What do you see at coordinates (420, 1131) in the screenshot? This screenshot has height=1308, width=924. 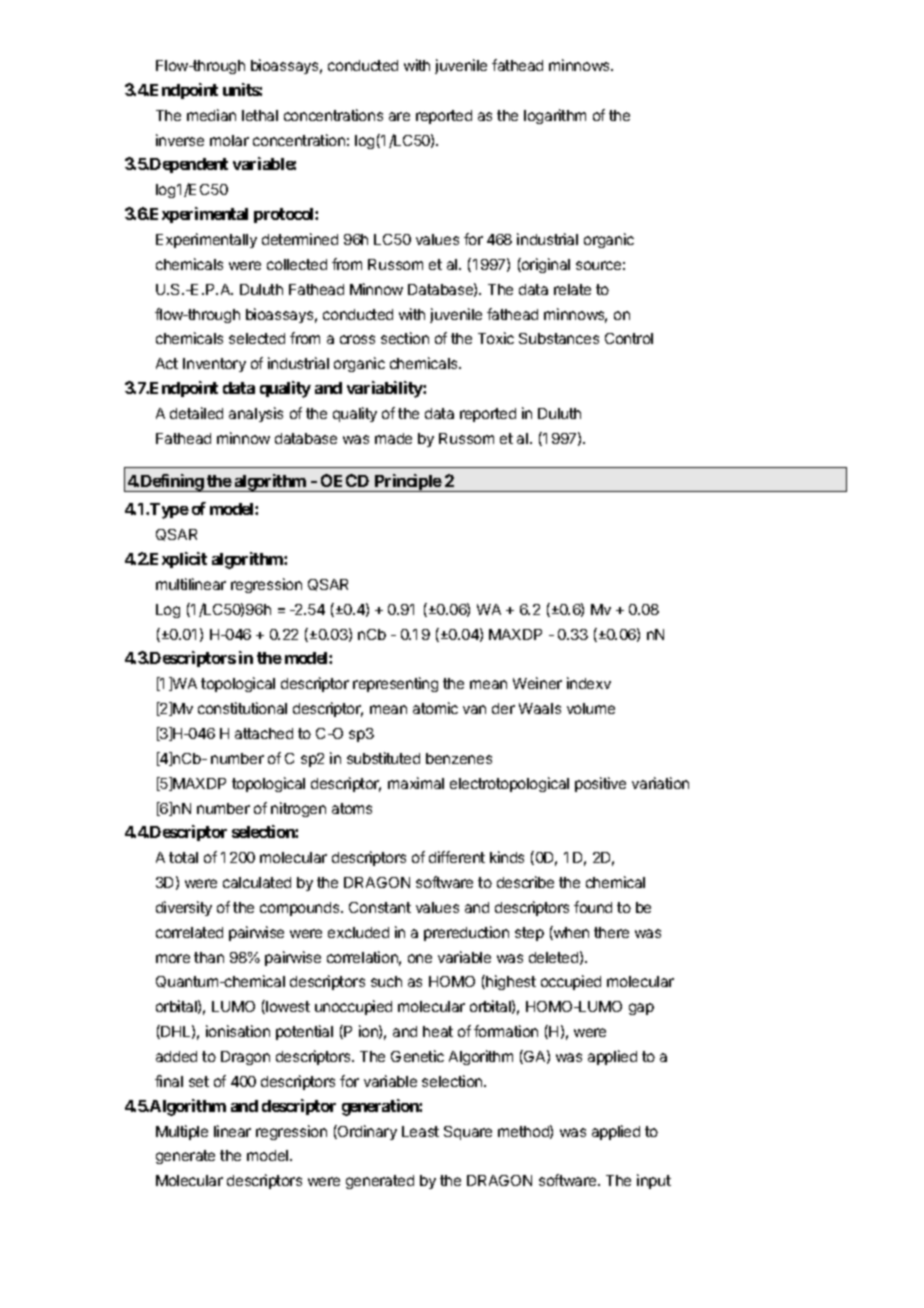 I see `Least` at bounding box center [420, 1131].
